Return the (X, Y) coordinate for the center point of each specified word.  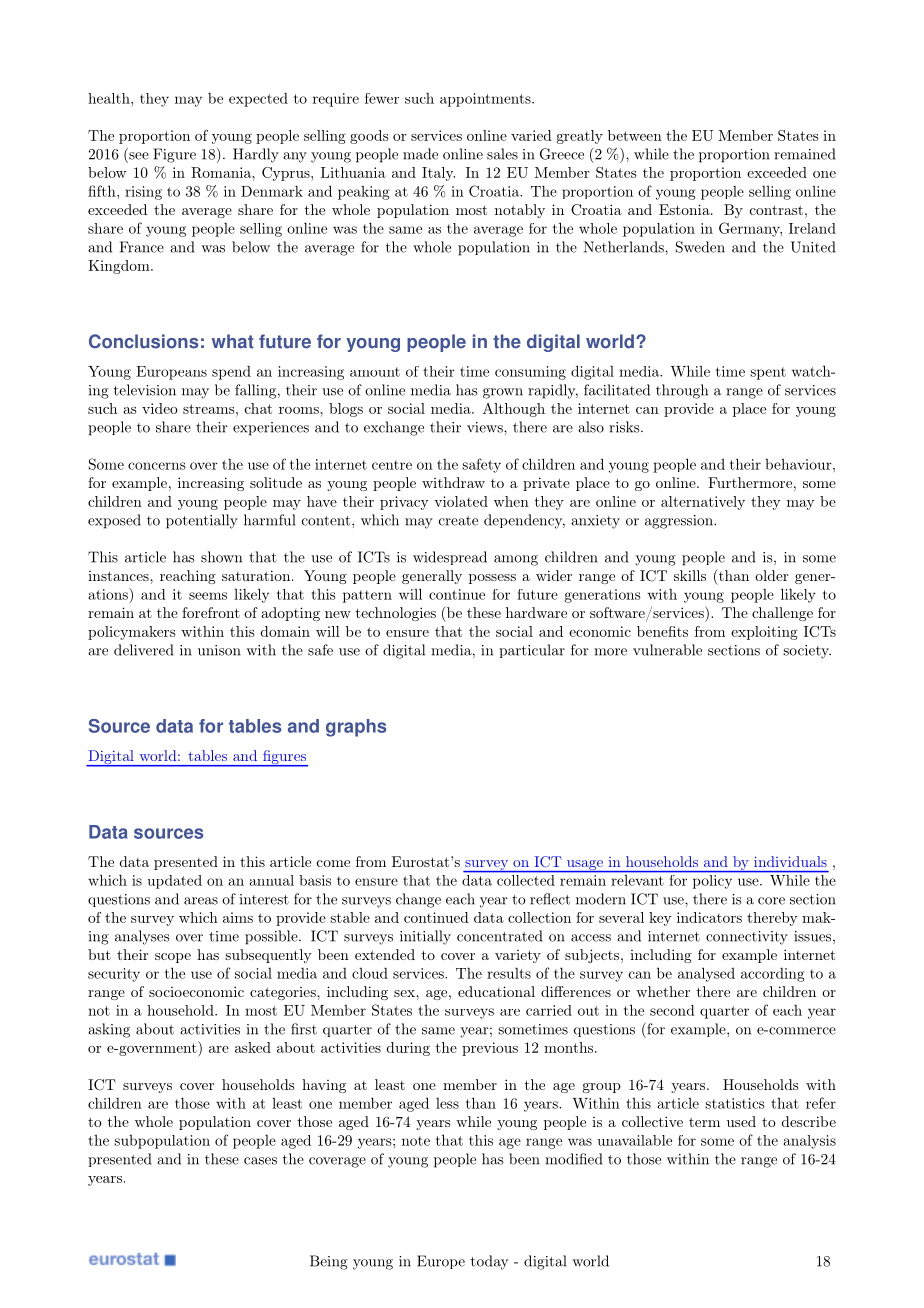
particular (532, 651)
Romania (222, 172)
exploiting (764, 633)
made (420, 154)
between (635, 135)
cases (260, 1161)
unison (219, 650)
